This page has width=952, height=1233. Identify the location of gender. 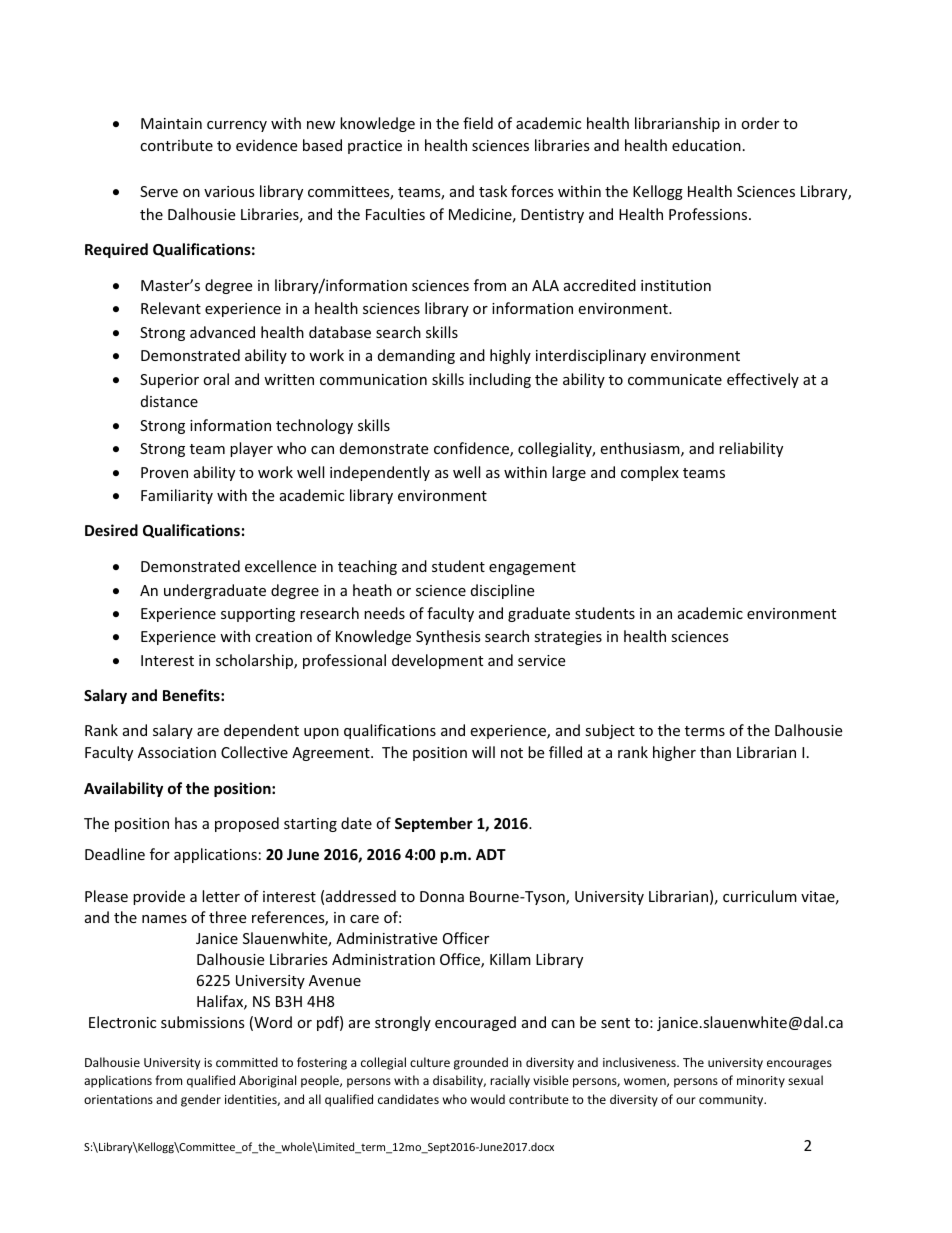
(201, 1100).
